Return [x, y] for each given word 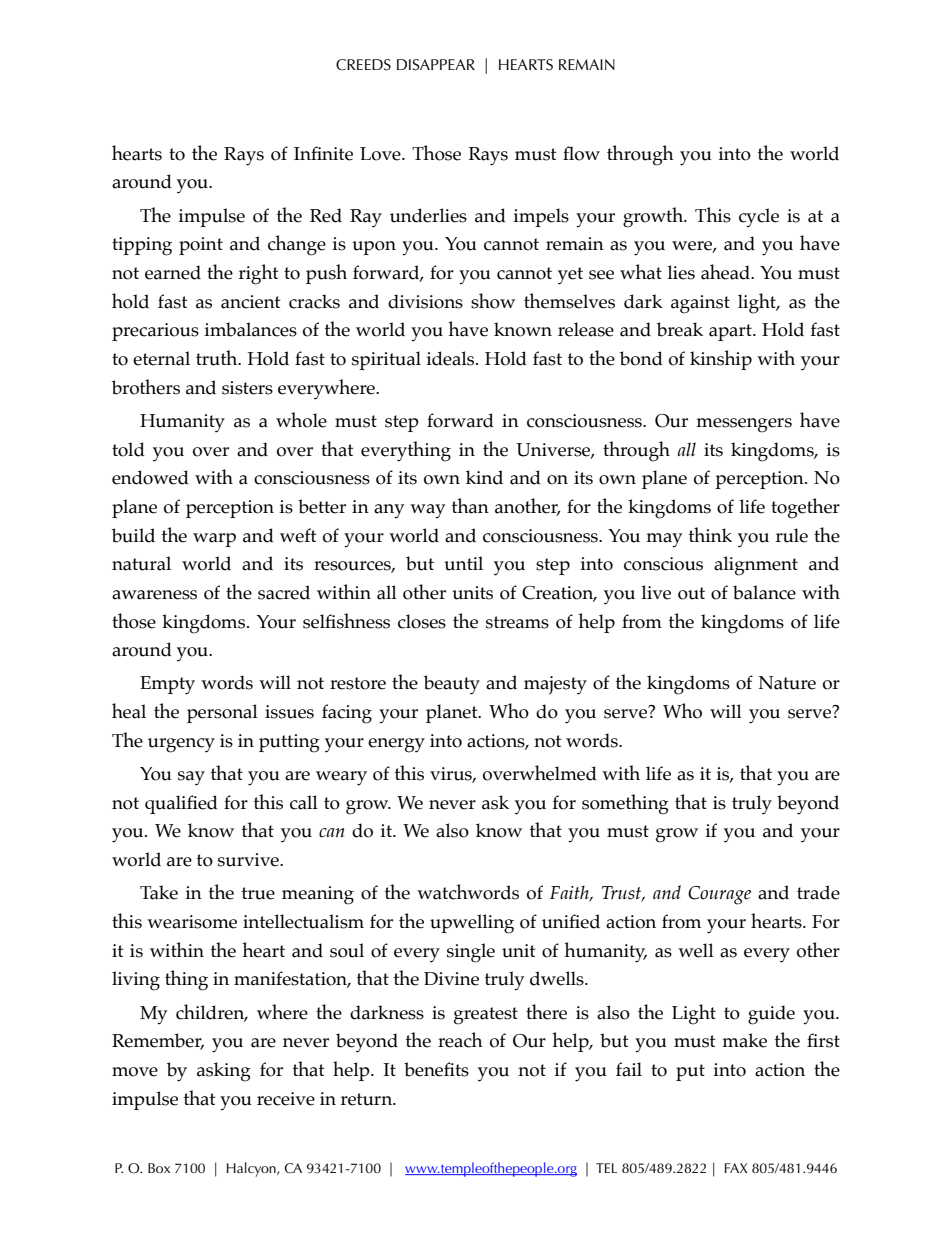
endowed [150, 477]
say [191, 778]
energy [396, 745]
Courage [719, 895]
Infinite [323, 153]
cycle [759, 218]
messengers [744, 425]
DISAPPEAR [436, 65]
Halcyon [252, 1169]
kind [484, 477]
